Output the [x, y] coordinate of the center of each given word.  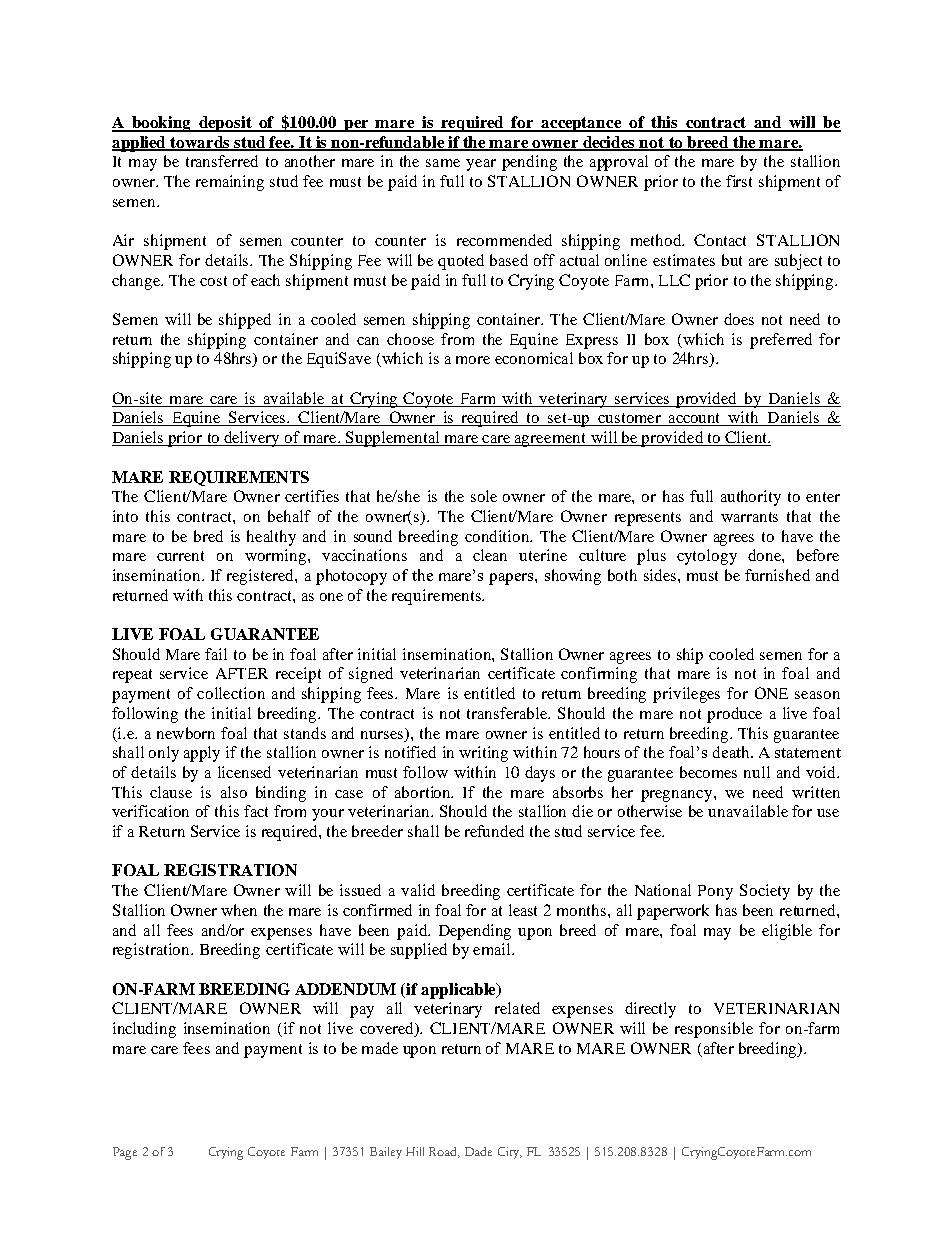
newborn [186, 733]
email [493, 949]
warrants [749, 517]
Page [125, 1153]
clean [490, 555]
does [739, 319]
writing [483, 754]
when [239, 910]
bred [208, 536]
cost [213, 281]
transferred [222, 161]
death [732, 752]
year [481, 165]
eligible [787, 932]
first [739, 181]
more [473, 360]
